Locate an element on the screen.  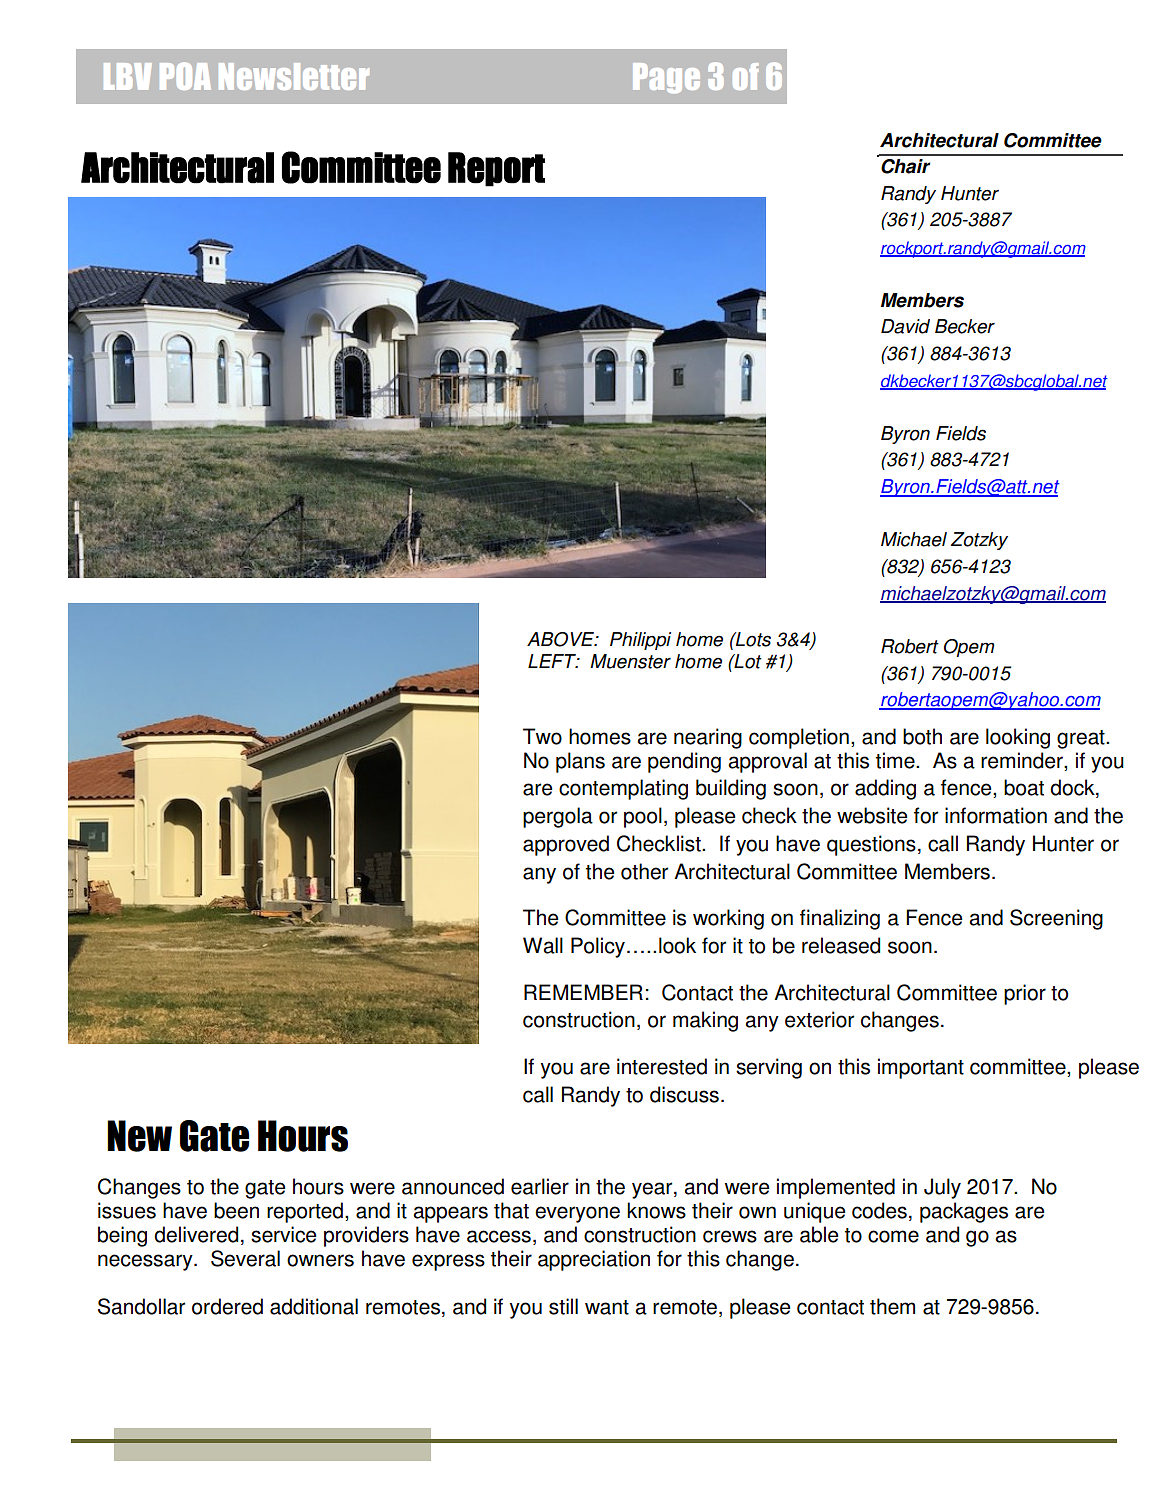
Several is located at coordinates (245, 1258).
